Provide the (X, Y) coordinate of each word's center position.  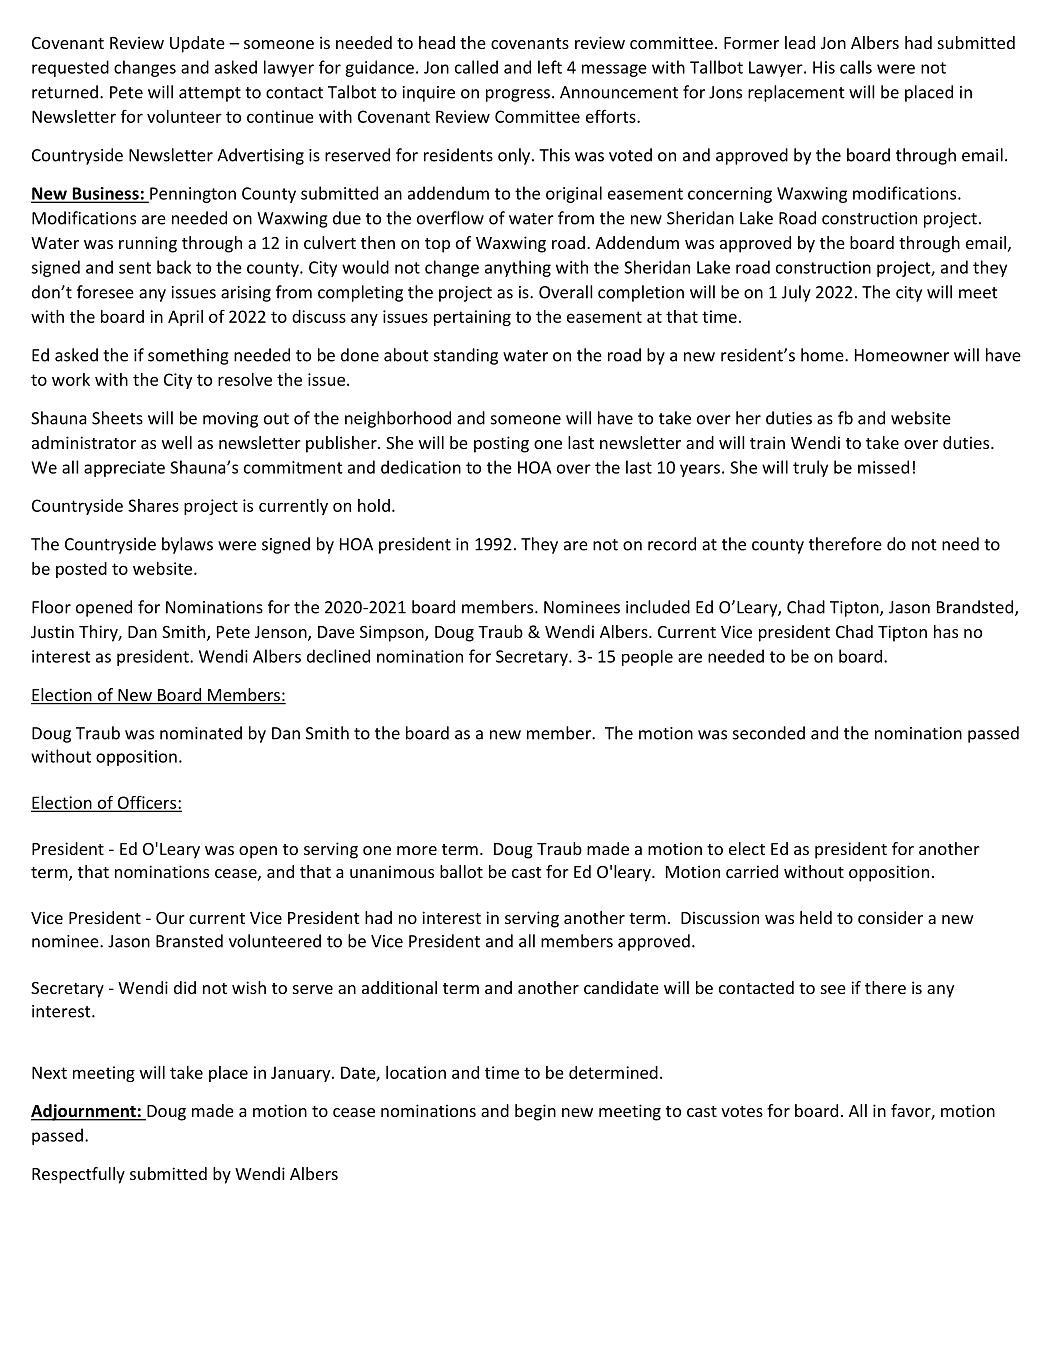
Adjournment (84, 1112)
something (188, 356)
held (816, 917)
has (946, 631)
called (476, 67)
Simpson (393, 633)
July (796, 293)
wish (249, 987)
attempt (210, 94)
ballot (461, 871)
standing (466, 356)
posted (81, 570)
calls (856, 67)
